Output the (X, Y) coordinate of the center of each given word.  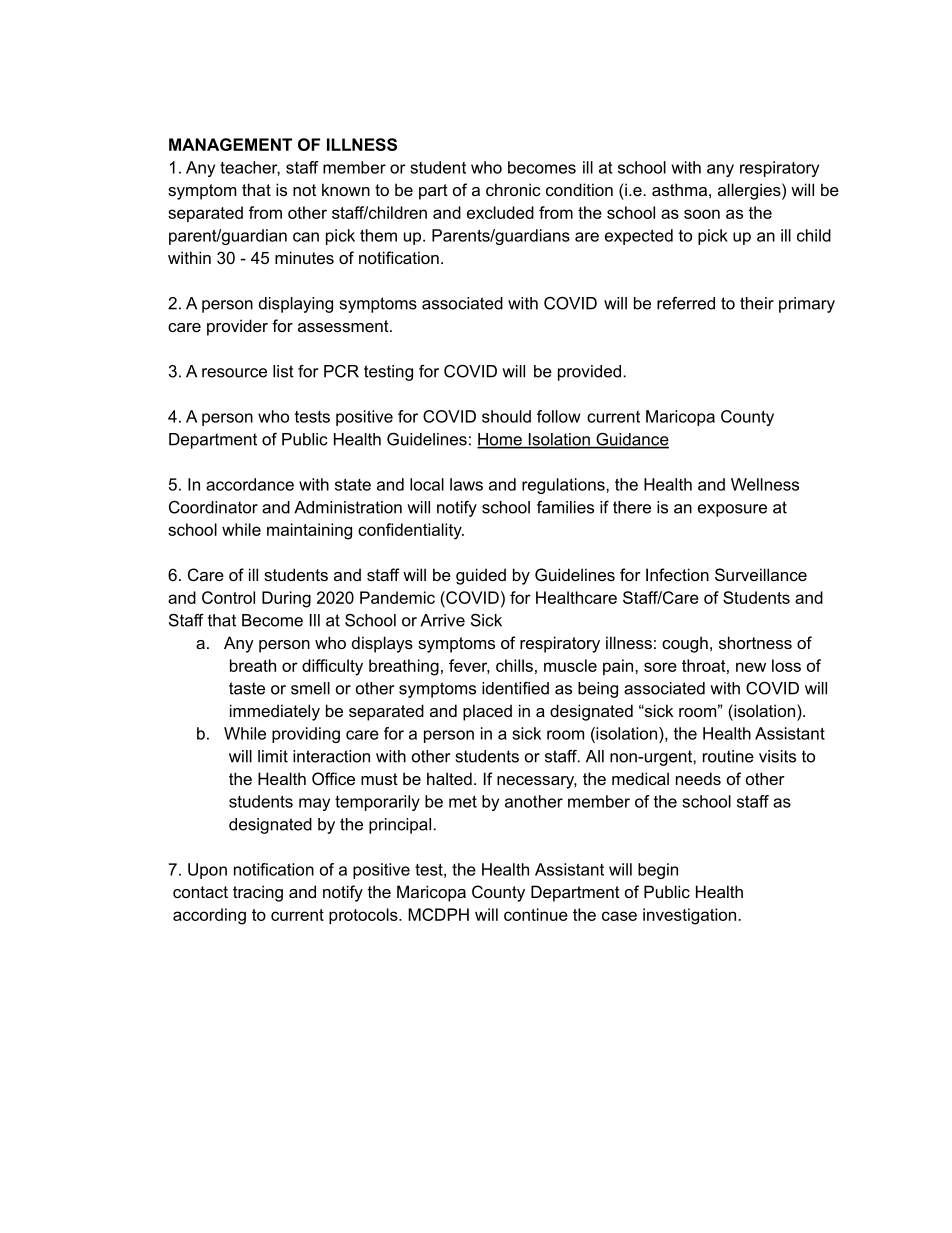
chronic (513, 189)
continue (536, 914)
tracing (258, 893)
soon (702, 214)
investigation (691, 916)
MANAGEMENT (230, 144)
